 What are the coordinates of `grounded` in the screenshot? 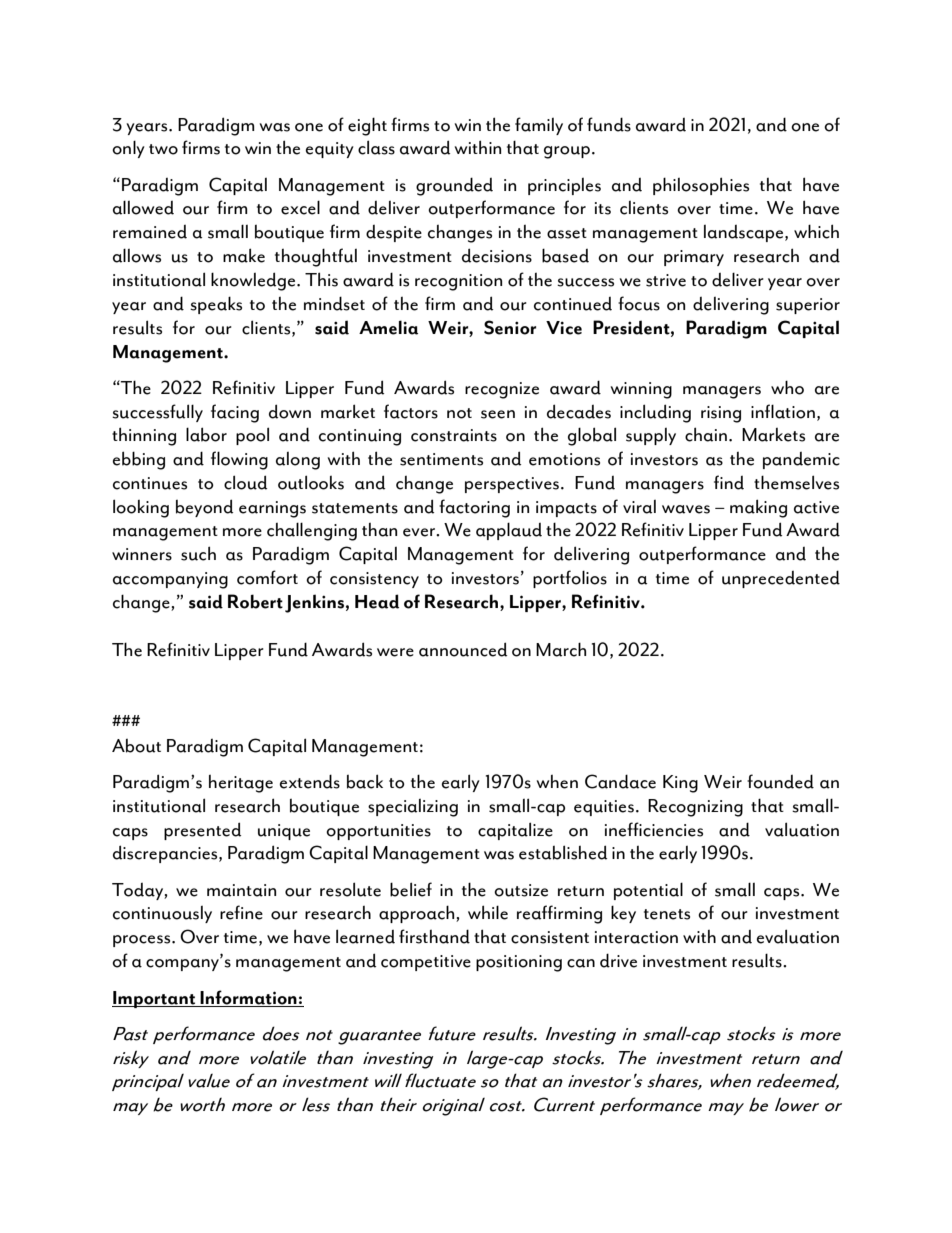 It's located at (454, 186).
